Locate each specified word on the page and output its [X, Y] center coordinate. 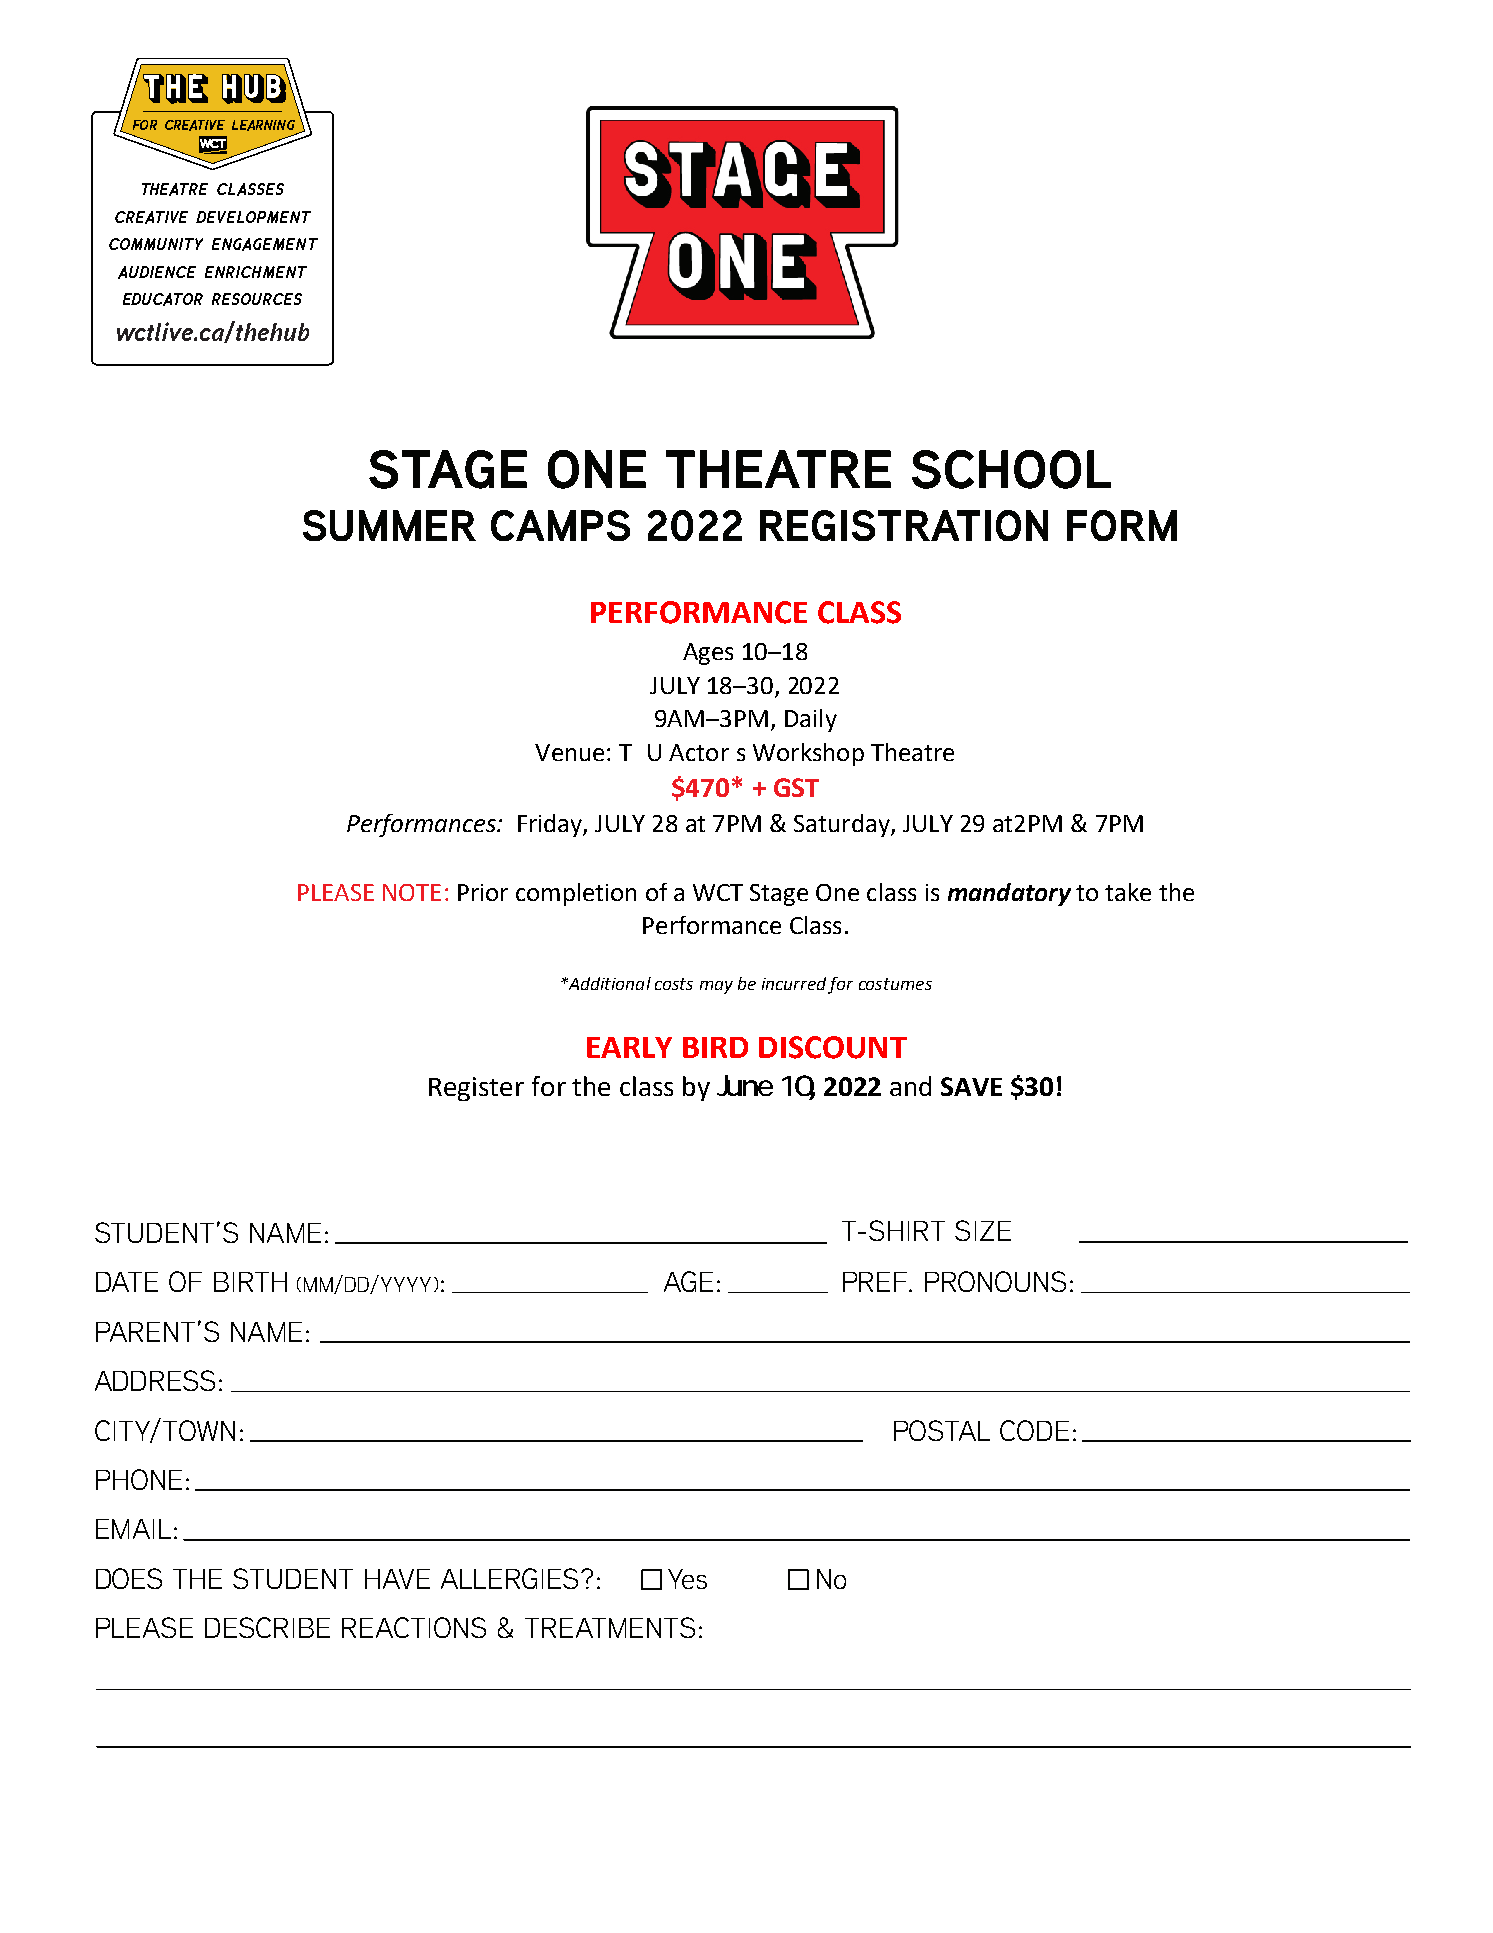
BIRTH [250, 1282]
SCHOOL [1011, 469]
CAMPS [560, 525]
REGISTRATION [904, 525]
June [745, 1085]
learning [263, 125]
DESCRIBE [267, 1627]
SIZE [983, 1230]
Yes [687, 1579]
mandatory [1009, 894]
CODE [1034, 1430]
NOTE [412, 892]
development [253, 217]
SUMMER [389, 525]
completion [576, 894]
